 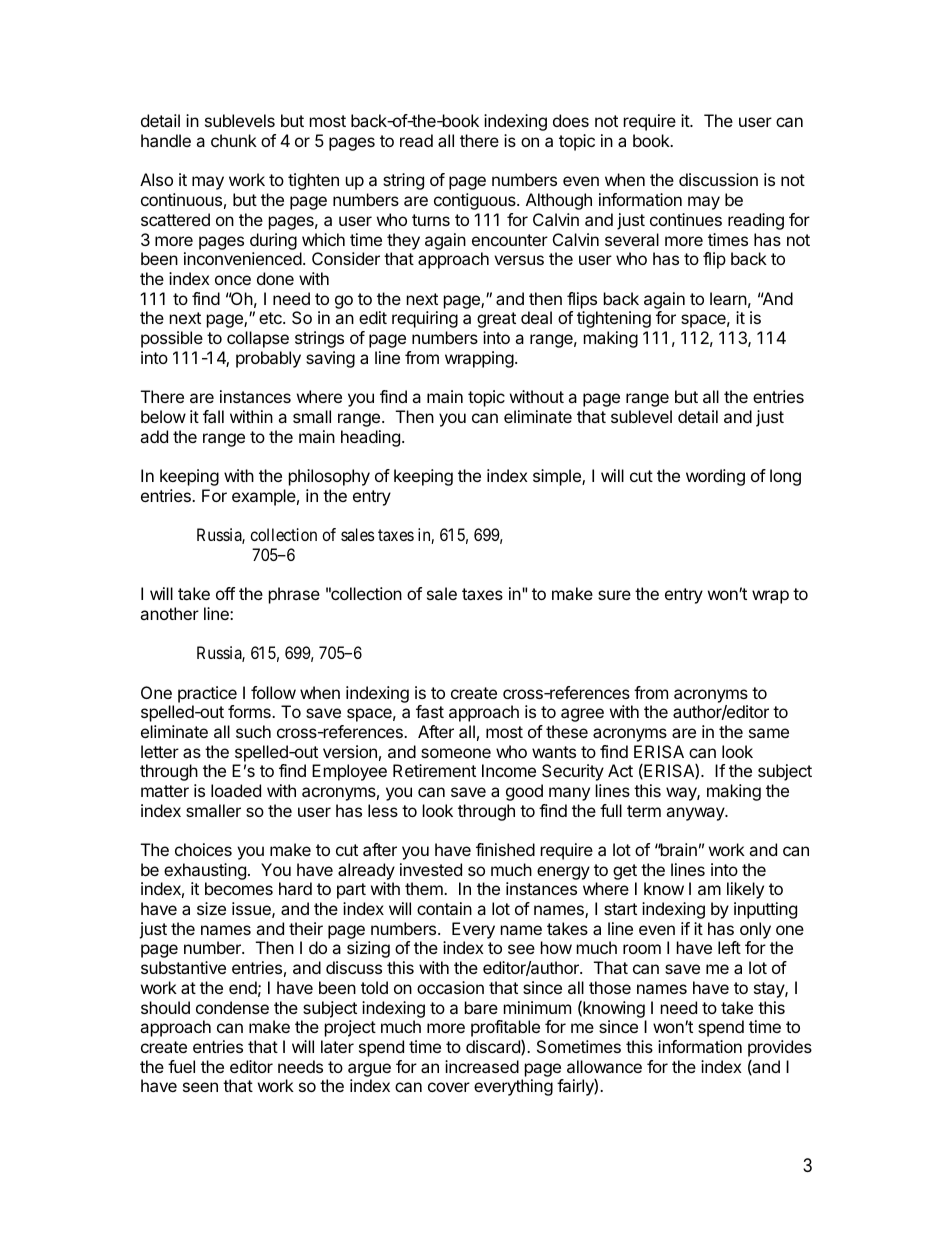 What do you see at coordinates (686, 219) in the image?
I see `continues` at bounding box center [686, 219].
